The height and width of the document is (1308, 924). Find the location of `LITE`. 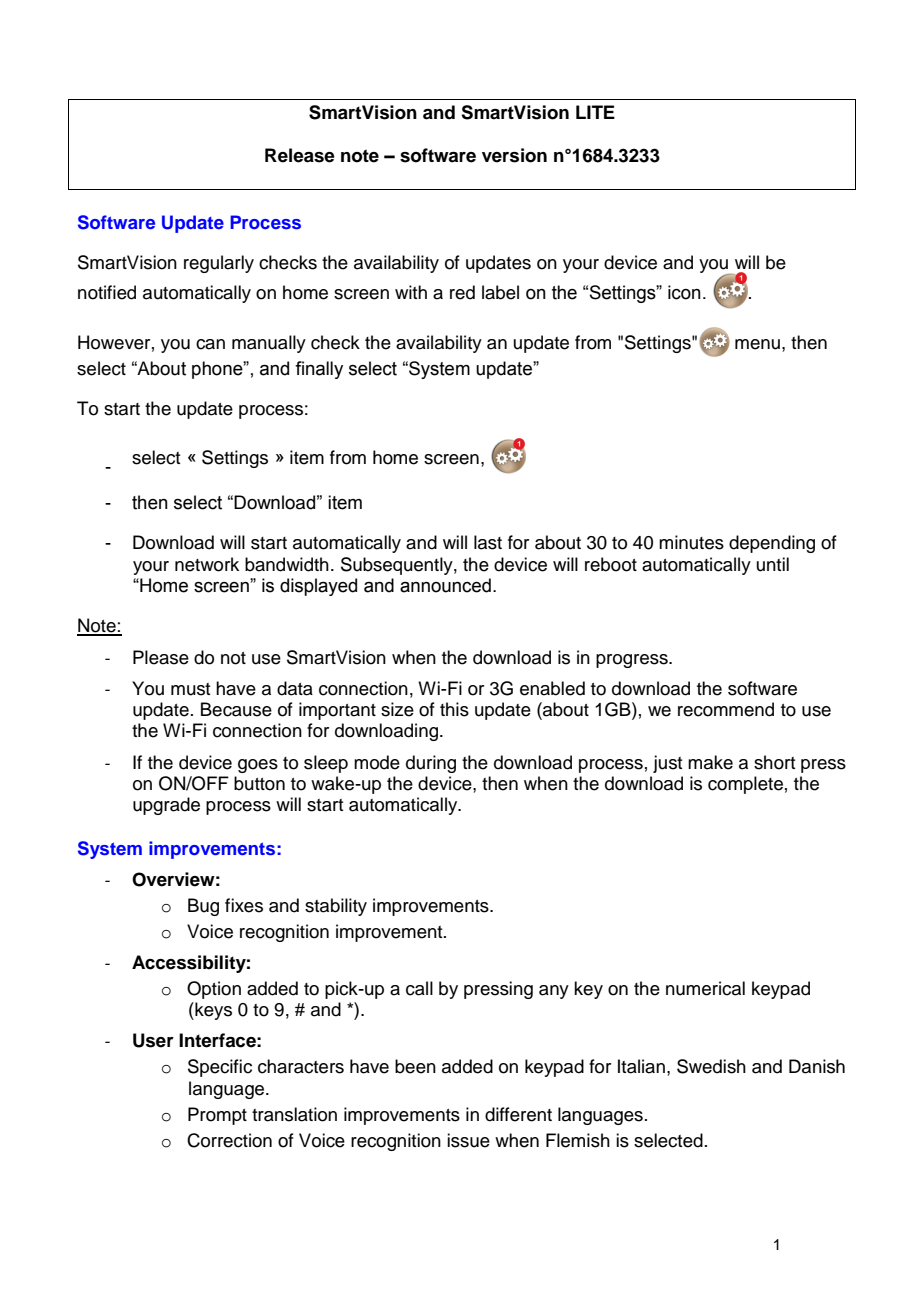

LITE is located at coordinates (595, 112).
